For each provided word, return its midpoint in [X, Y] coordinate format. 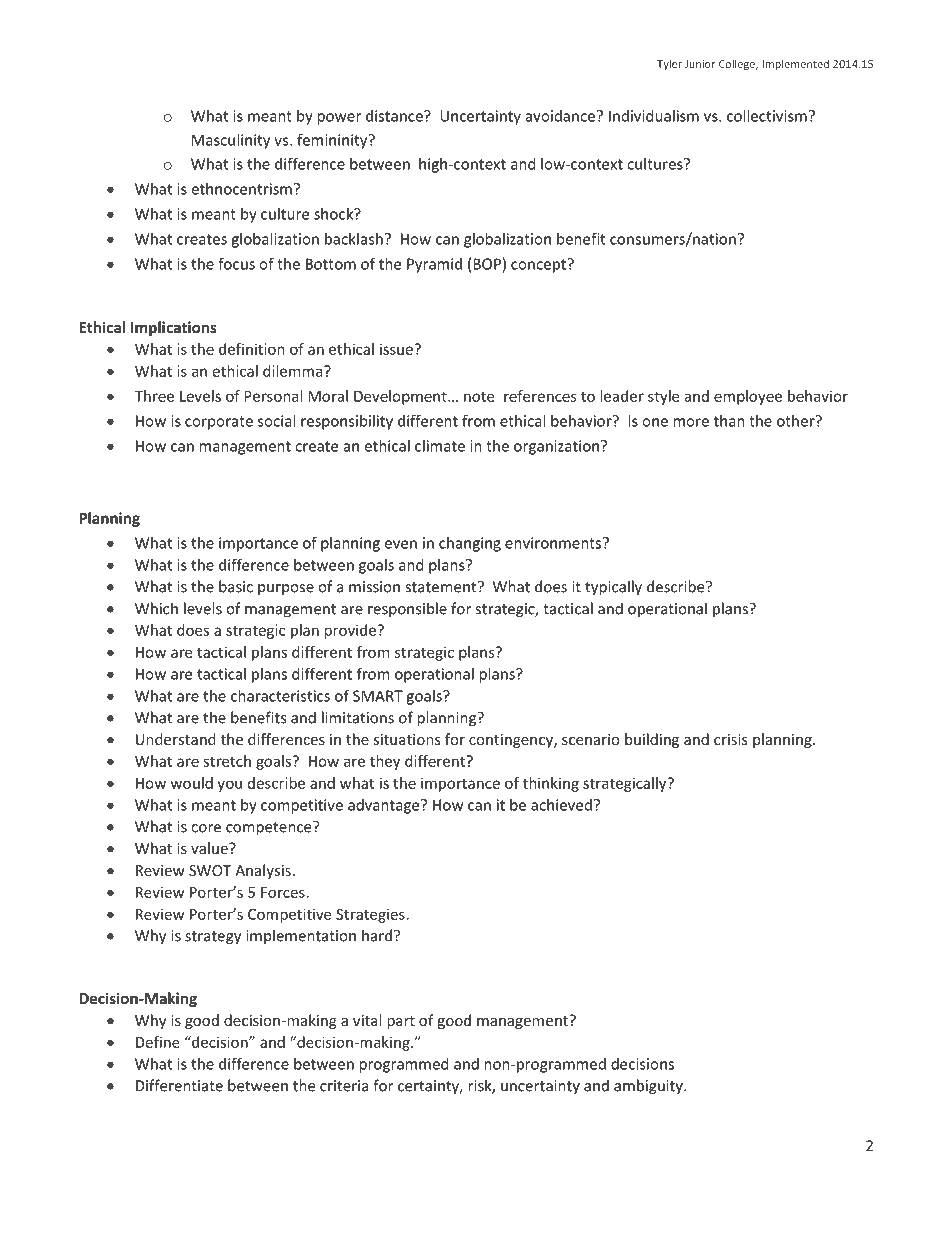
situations [407, 739]
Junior [700, 64]
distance [395, 116]
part [401, 1022]
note [479, 396]
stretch [227, 761]
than [729, 421]
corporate [219, 423]
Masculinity [231, 141]
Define [158, 1042]
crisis [731, 739]
